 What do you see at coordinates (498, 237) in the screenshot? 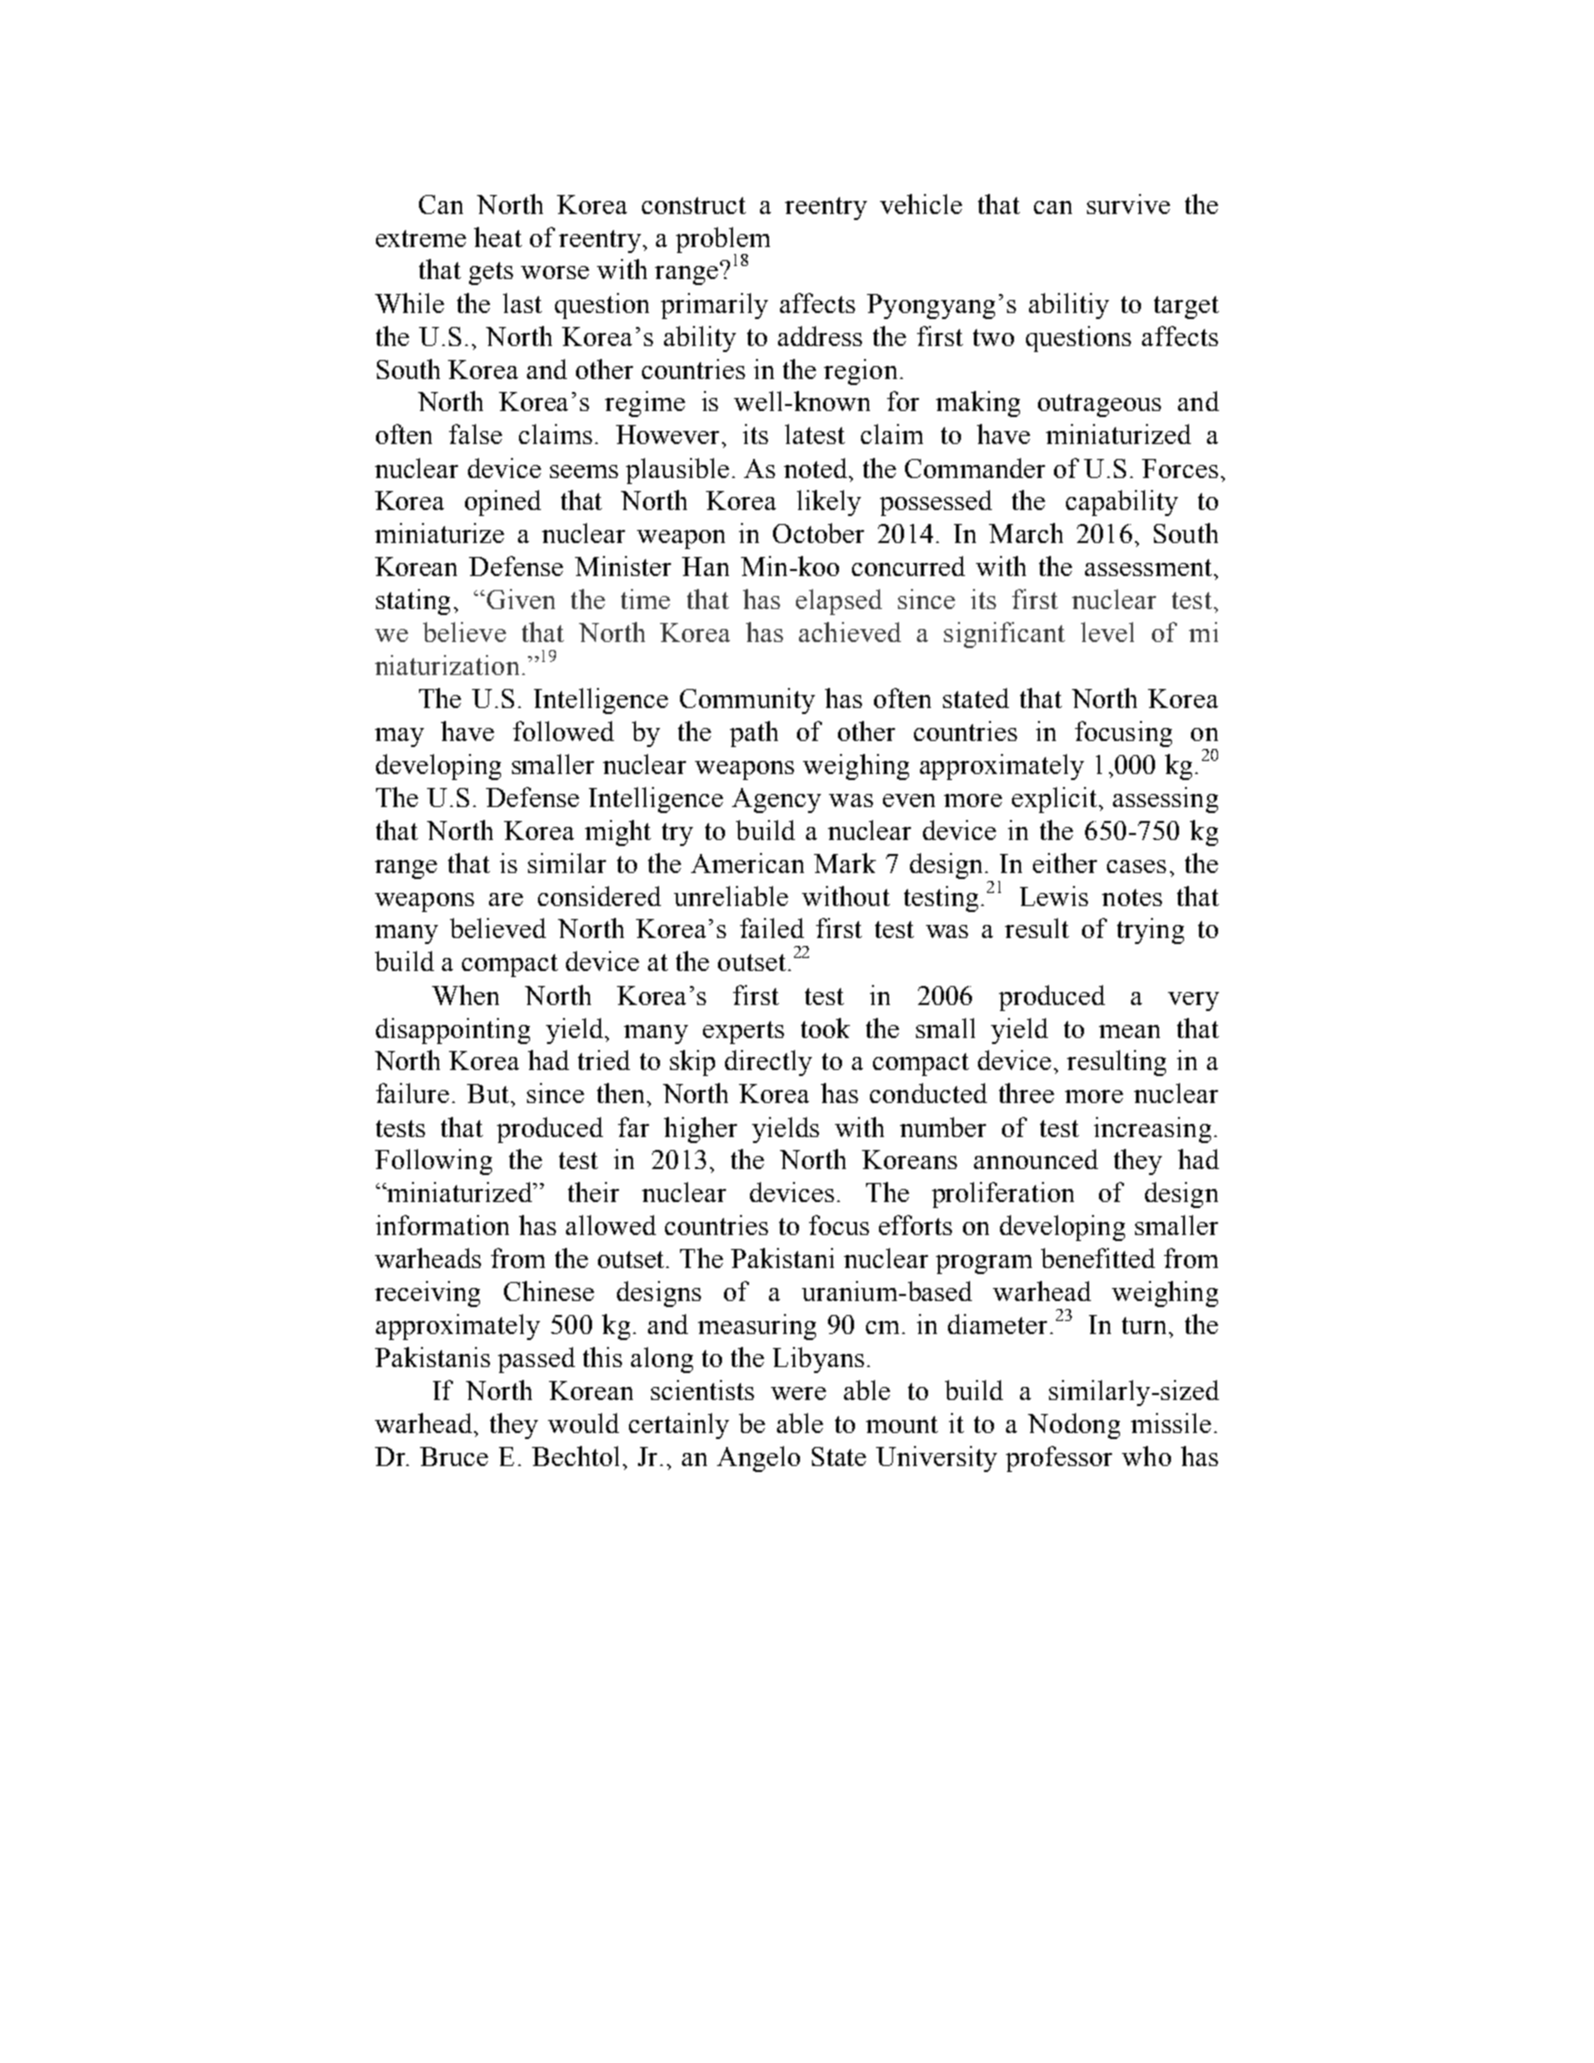
I see `heat` at bounding box center [498, 237].
